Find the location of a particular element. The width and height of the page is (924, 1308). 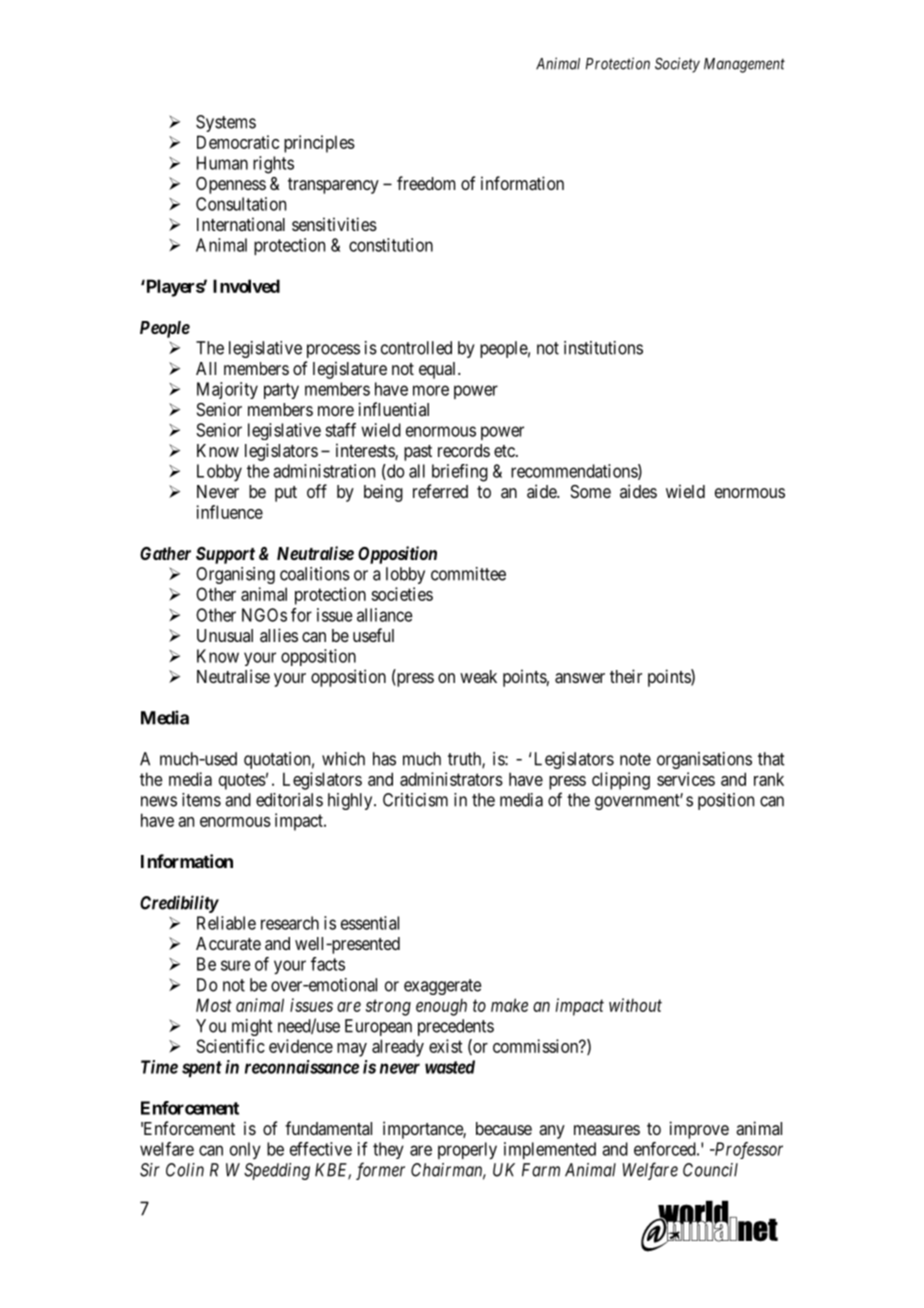

their is located at coordinates (626, 676).
